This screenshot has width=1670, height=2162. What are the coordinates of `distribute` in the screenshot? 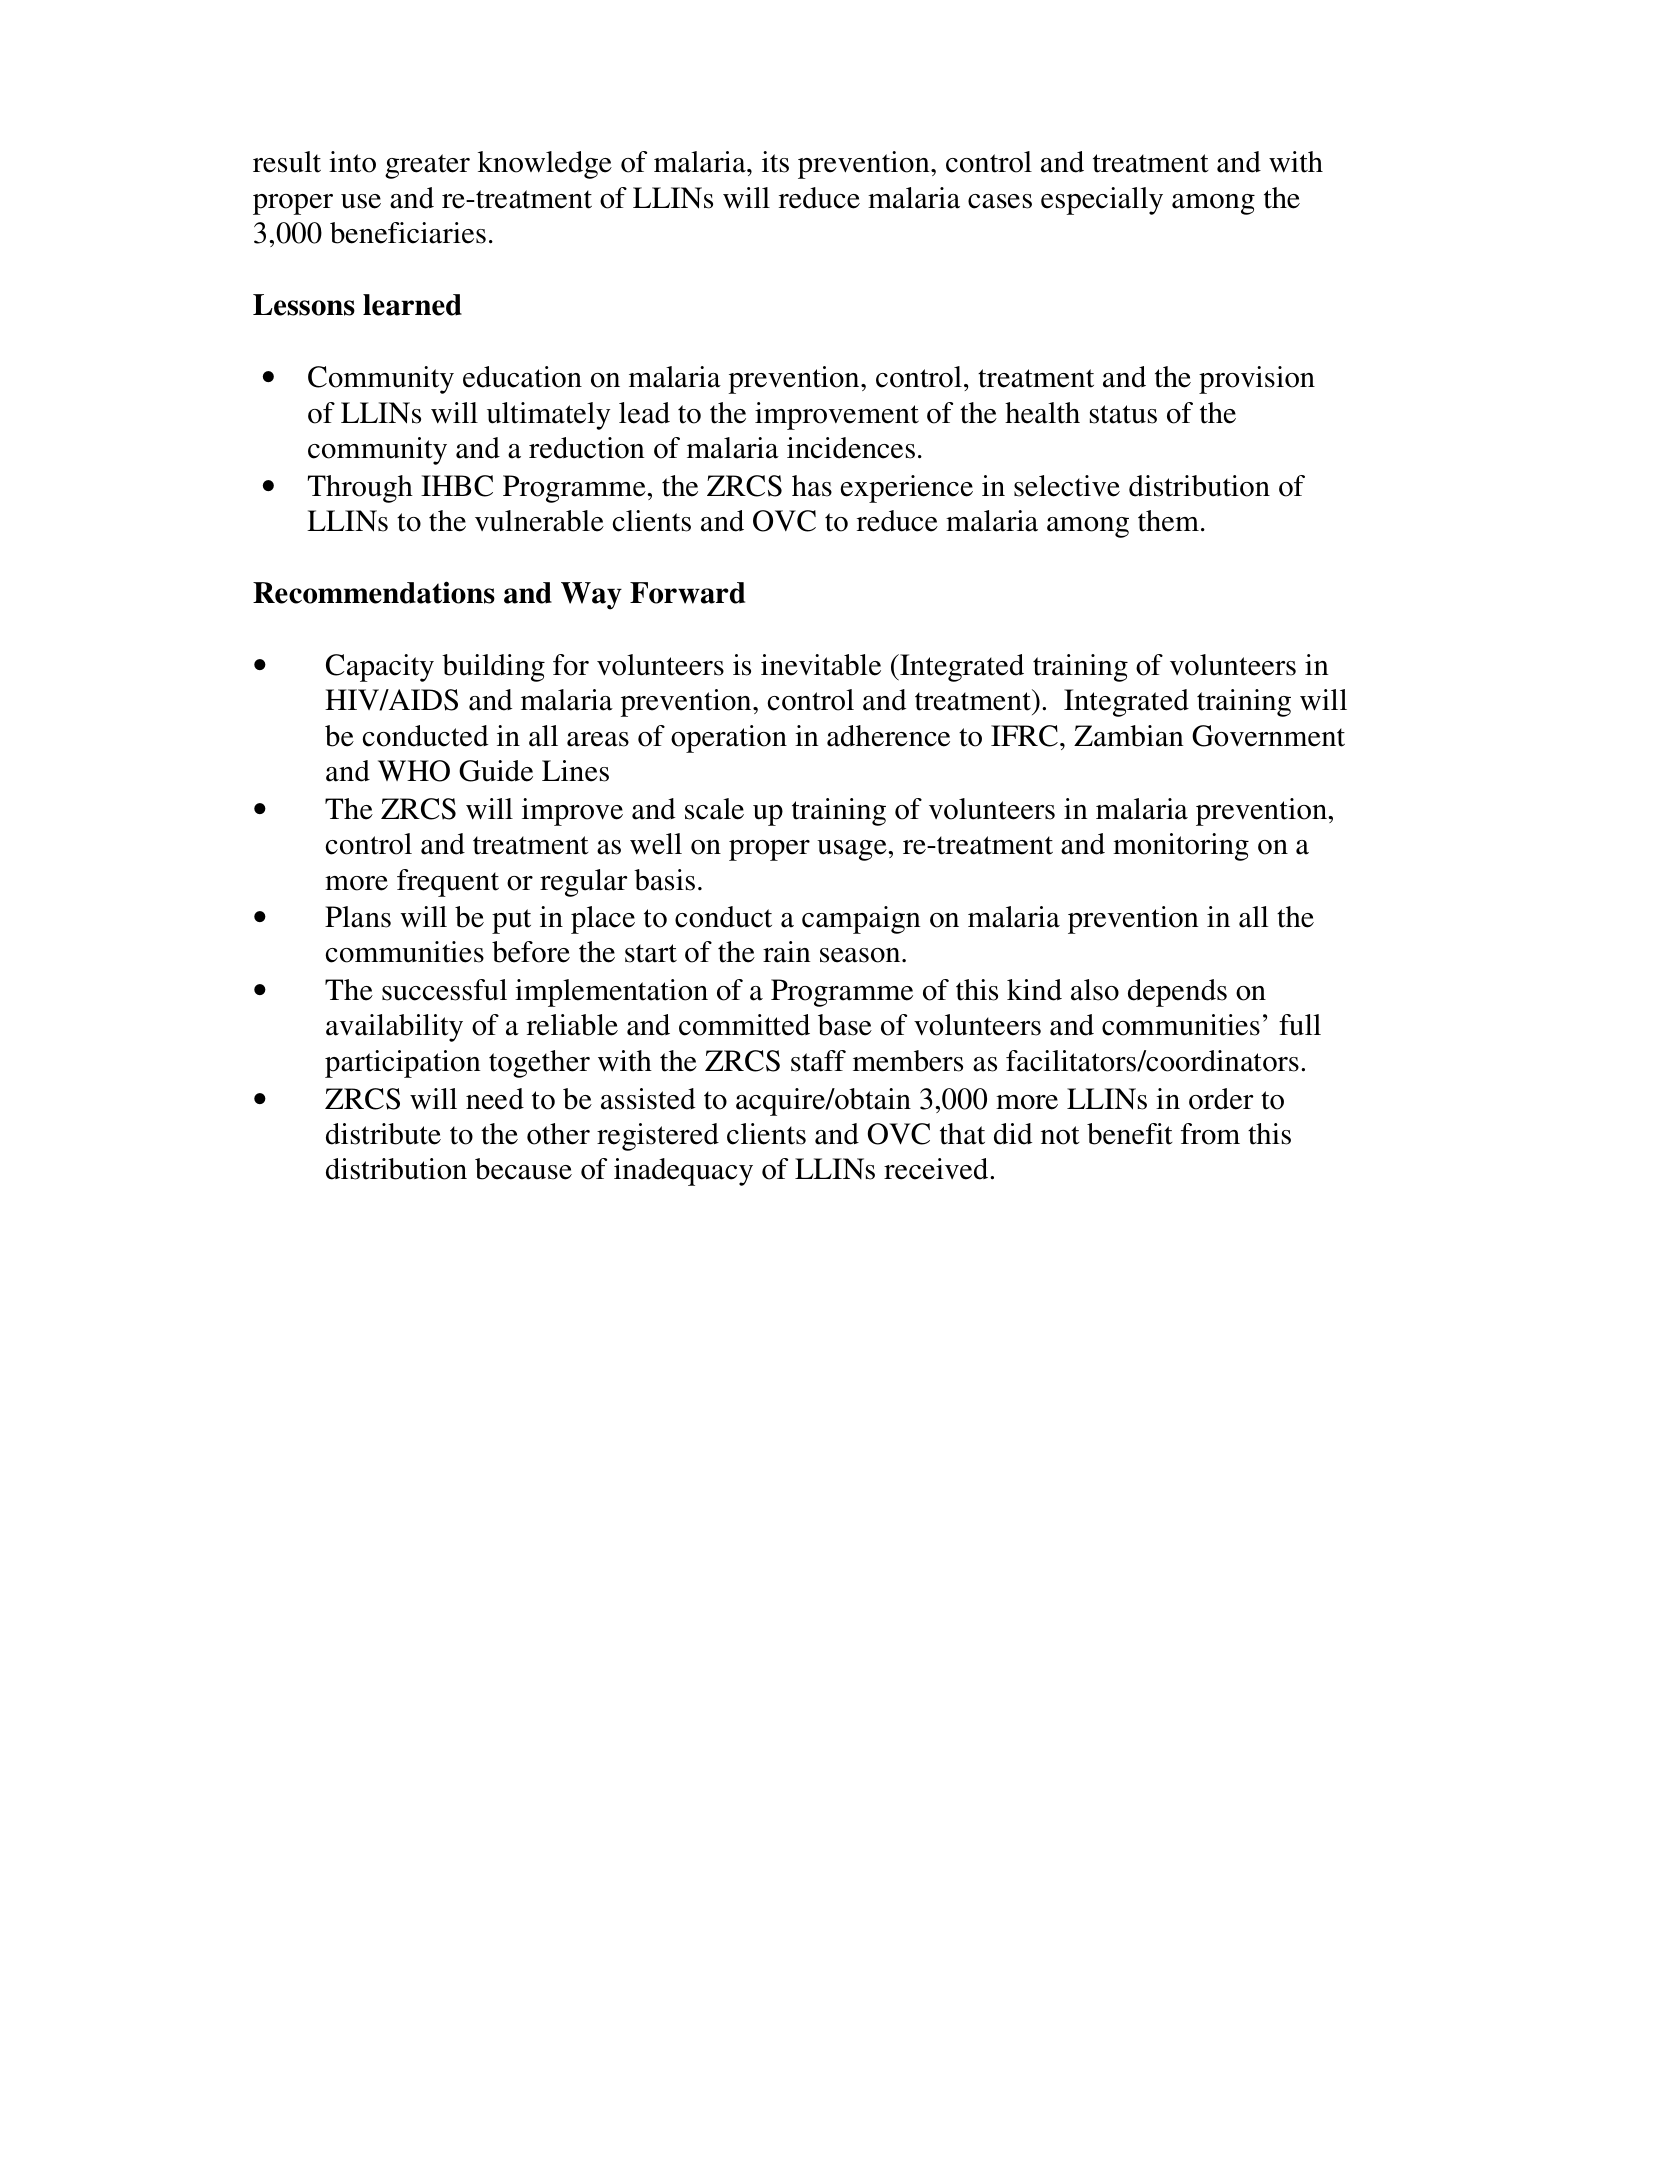 It's located at (383, 1134).
